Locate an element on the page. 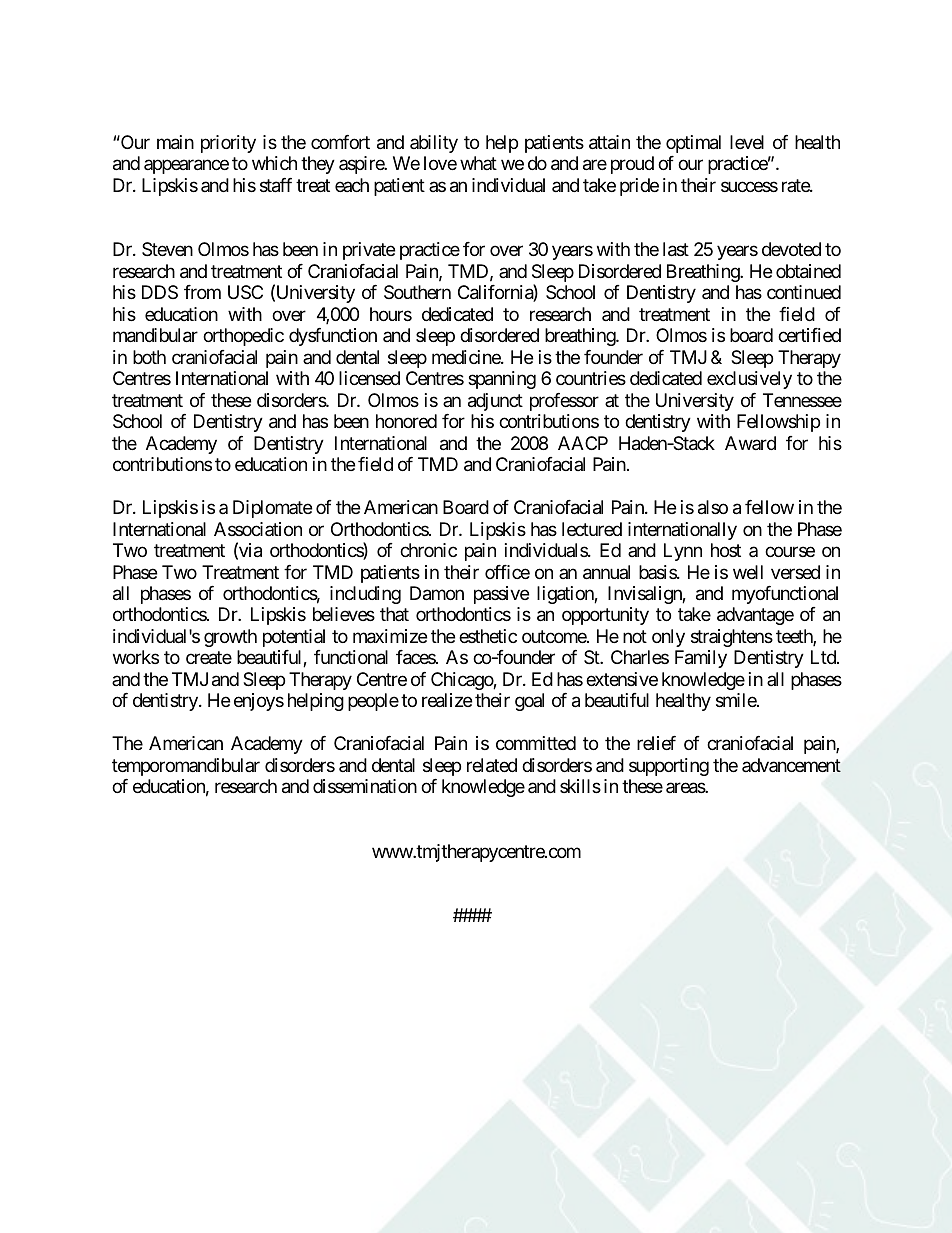 The width and height of the document is (952, 1233). exclusively is located at coordinates (749, 380).
